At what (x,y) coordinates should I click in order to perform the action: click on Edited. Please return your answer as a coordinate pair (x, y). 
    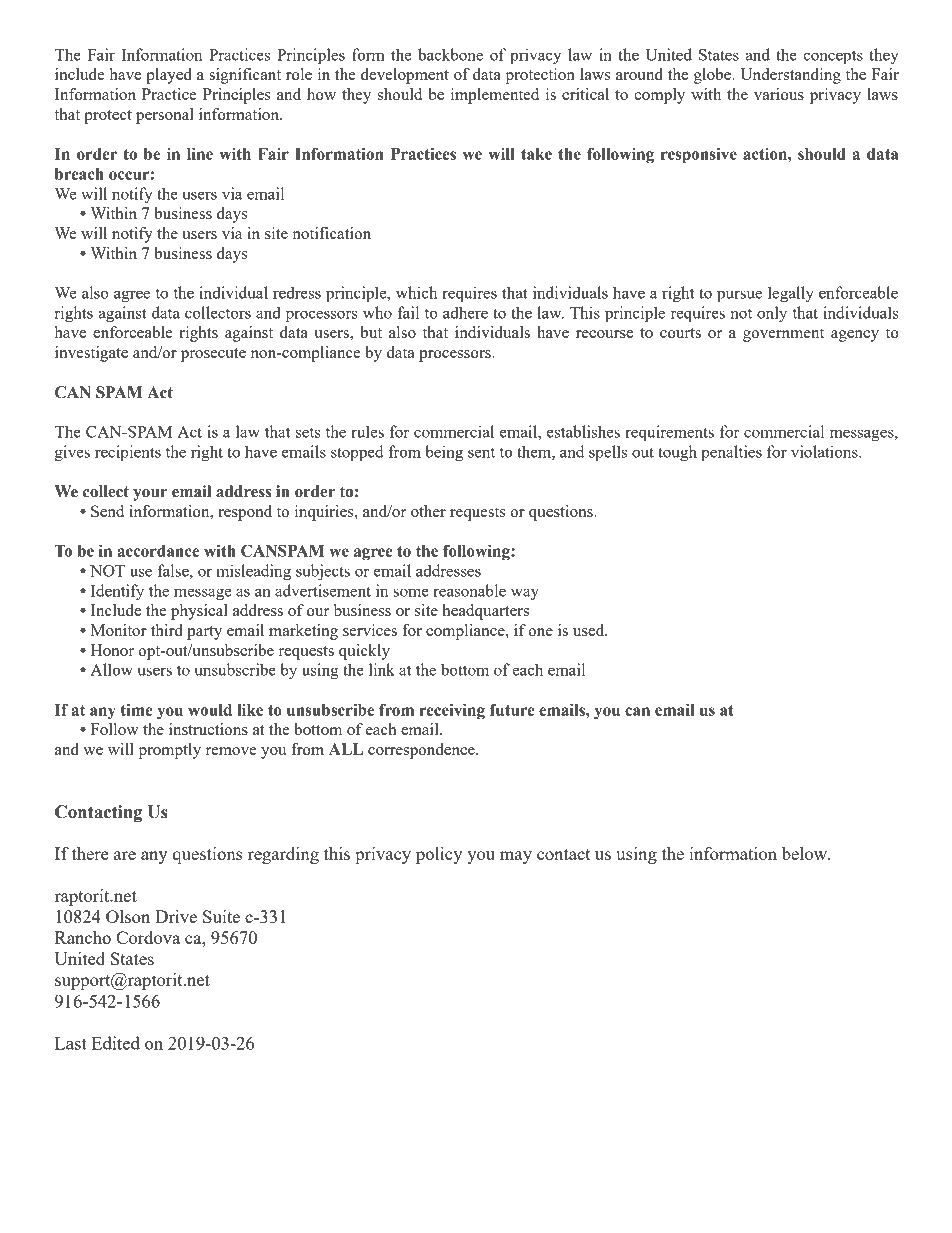
    Looking at the image, I should click on (116, 1043).
